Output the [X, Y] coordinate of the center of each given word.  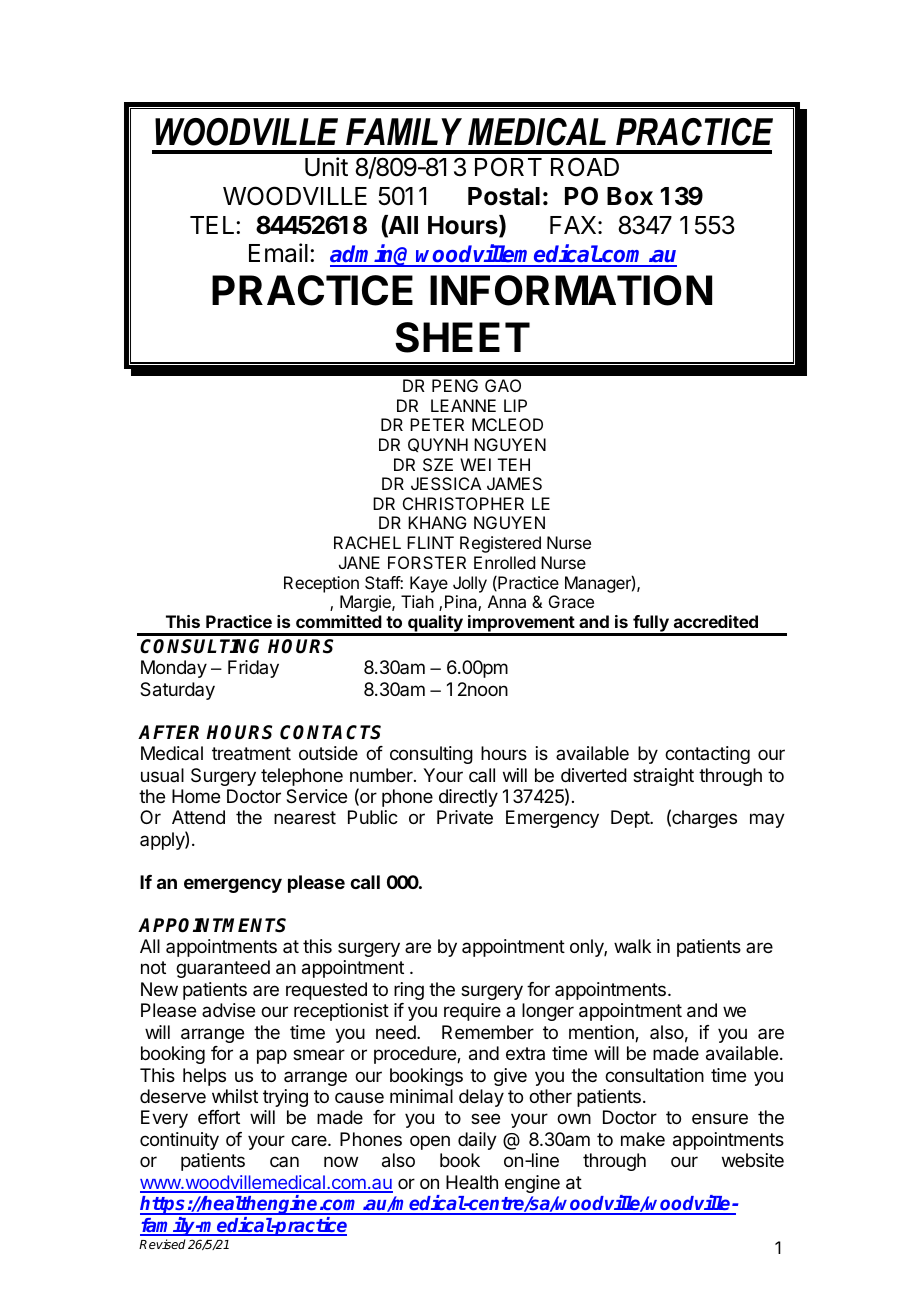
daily [477, 1141]
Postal [504, 196]
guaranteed [223, 969]
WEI [475, 464]
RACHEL [367, 542]
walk [632, 946]
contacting [707, 755]
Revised [162, 1244]
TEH [514, 464]
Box [630, 196]
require [472, 1012]
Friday [253, 669]
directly [468, 798]
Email [278, 253]
